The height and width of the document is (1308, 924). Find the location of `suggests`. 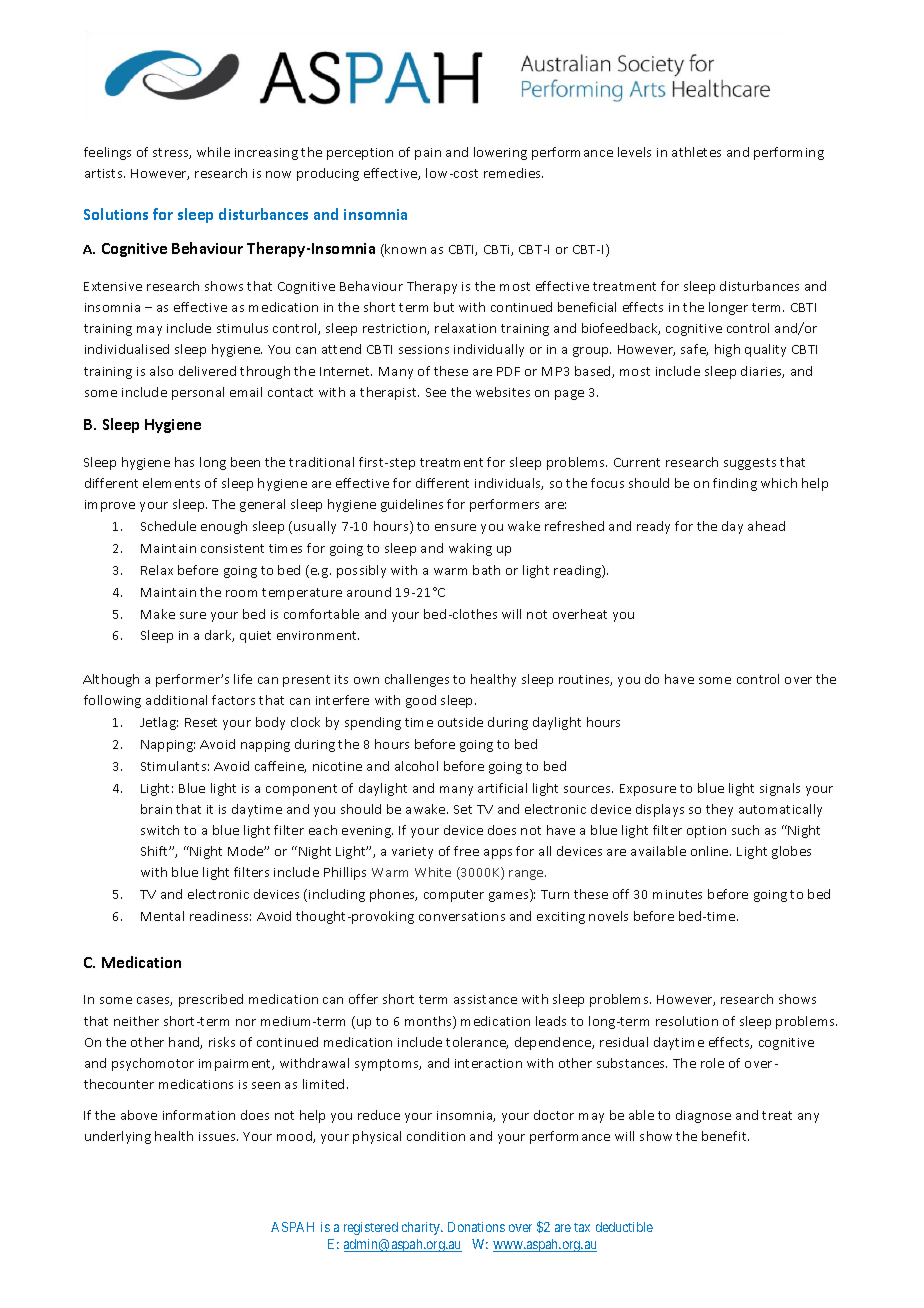

suggests is located at coordinates (750, 464).
